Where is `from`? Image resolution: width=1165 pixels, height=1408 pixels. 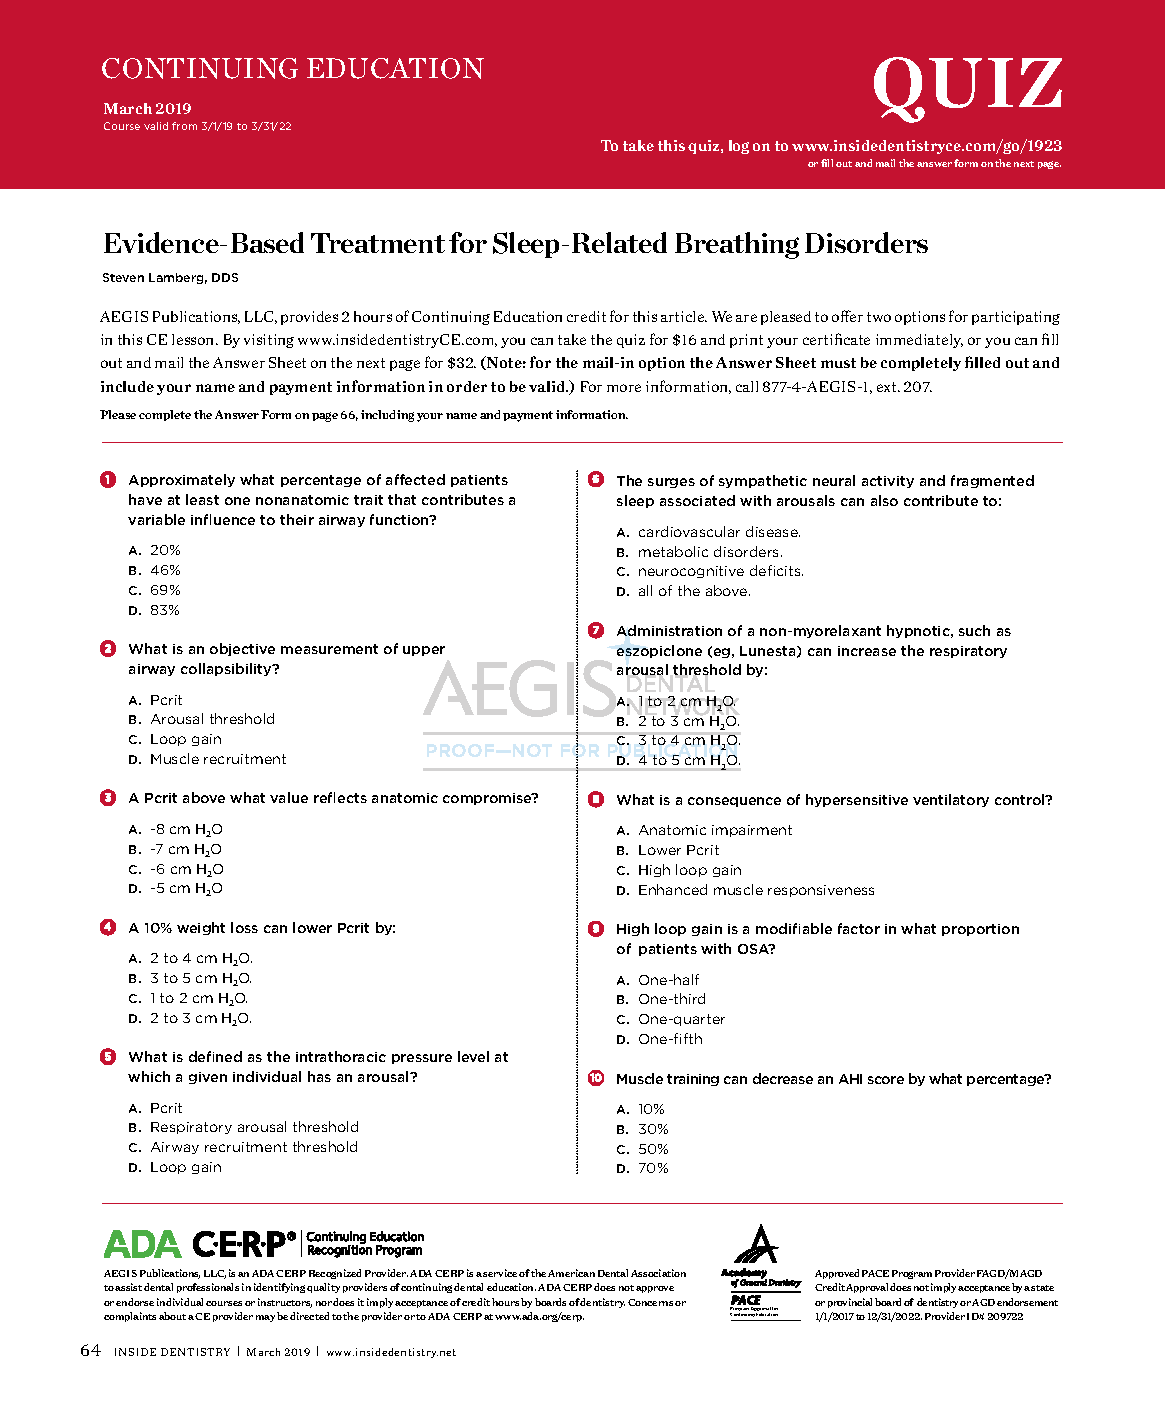 from is located at coordinates (184, 126).
